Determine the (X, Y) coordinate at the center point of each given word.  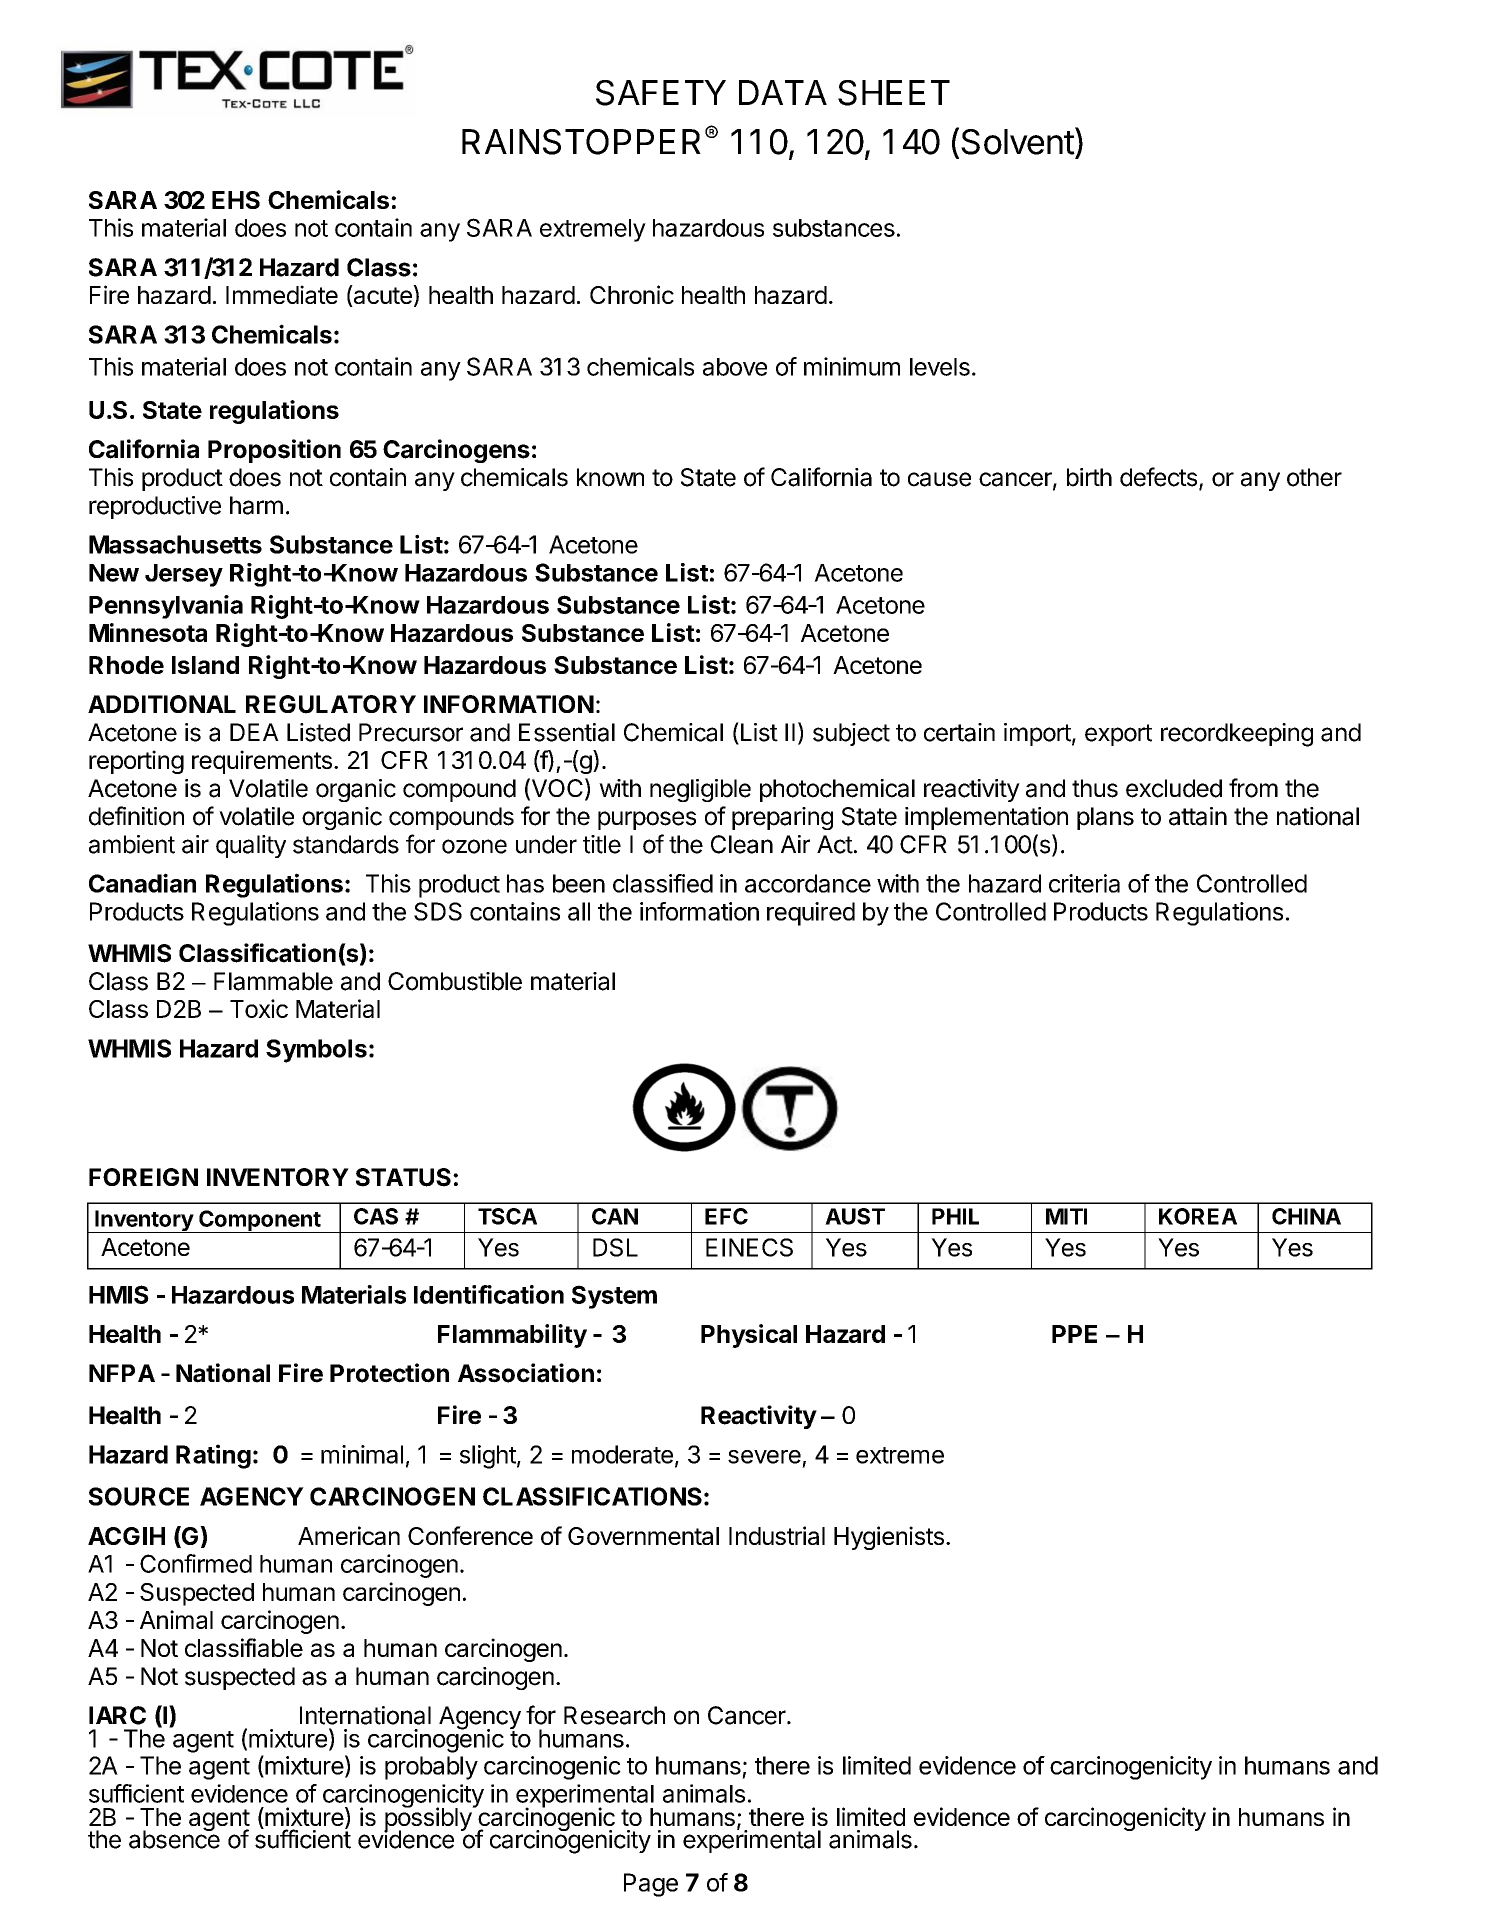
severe (764, 1457)
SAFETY (661, 93)
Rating (213, 1456)
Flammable (273, 981)
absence (174, 1838)
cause (939, 479)
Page (651, 1885)
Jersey (184, 575)
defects (1158, 477)
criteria (1084, 883)
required (811, 914)
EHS (236, 200)
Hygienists (889, 1538)
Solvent (1018, 142)
